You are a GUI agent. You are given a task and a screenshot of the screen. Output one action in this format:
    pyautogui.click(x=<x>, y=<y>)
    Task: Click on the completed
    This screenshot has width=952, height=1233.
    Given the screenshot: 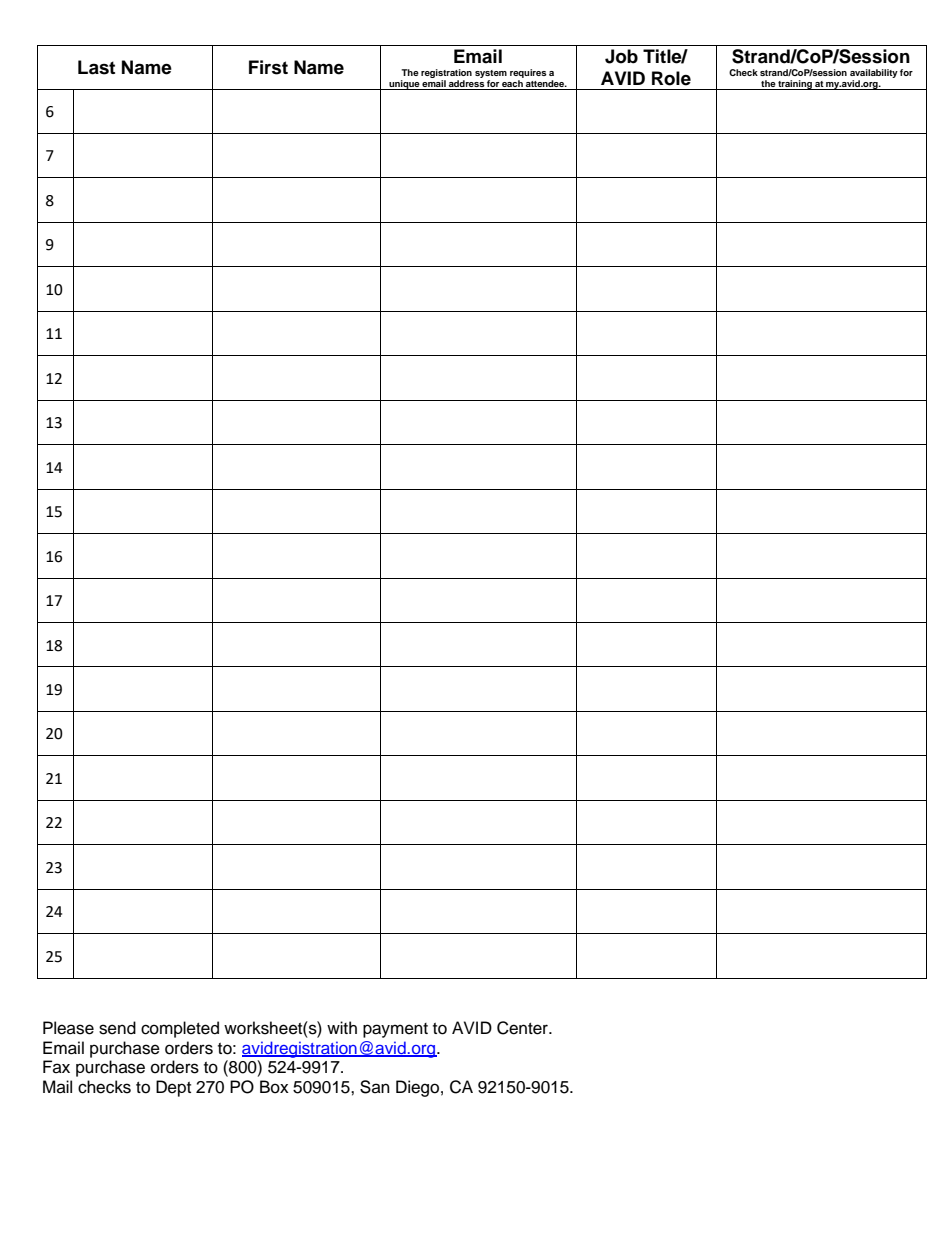 What is the action you would take?
    pyautogui.click(x=180, y=1029)
